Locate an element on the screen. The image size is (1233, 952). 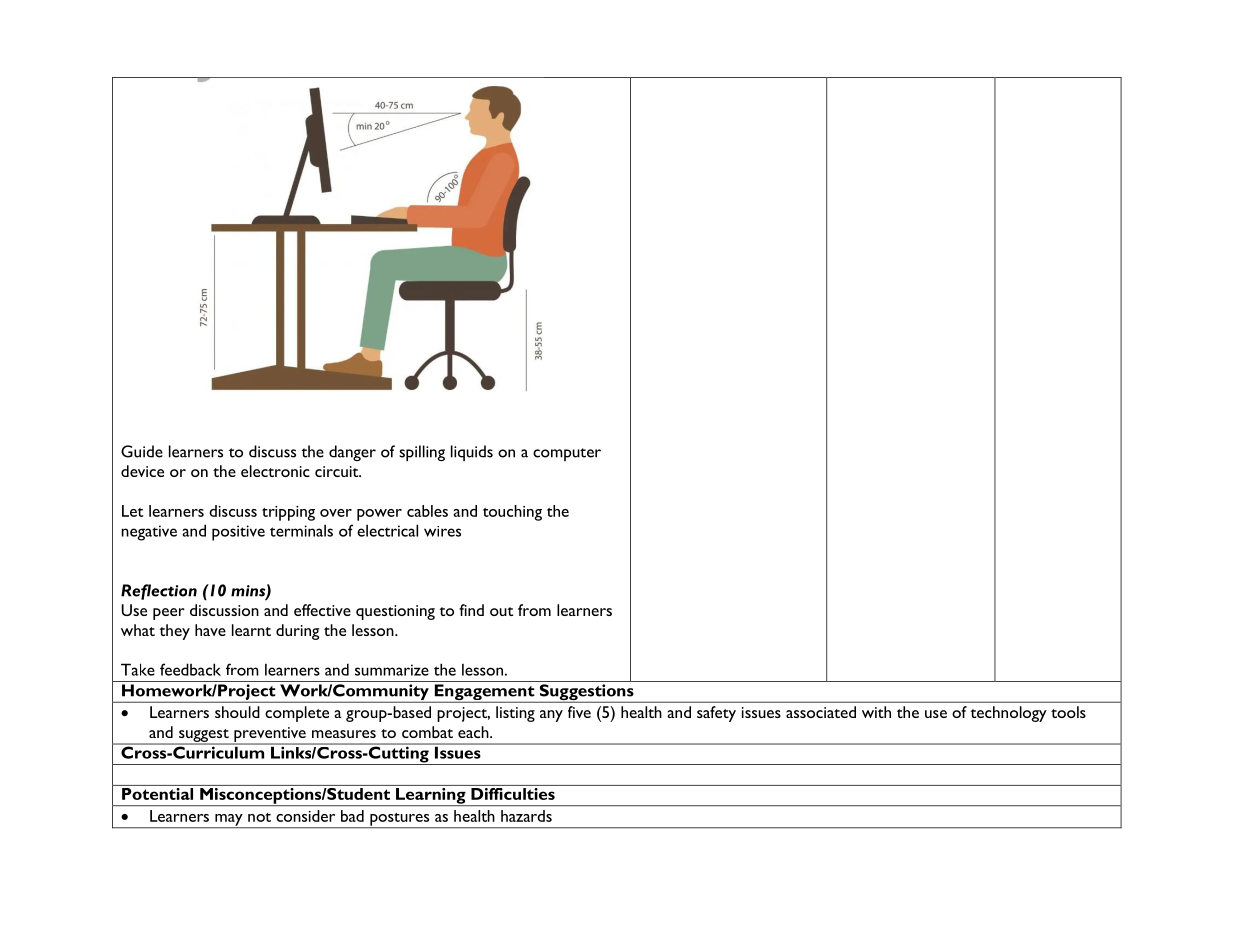
out is located at coordinates (501, 611).
